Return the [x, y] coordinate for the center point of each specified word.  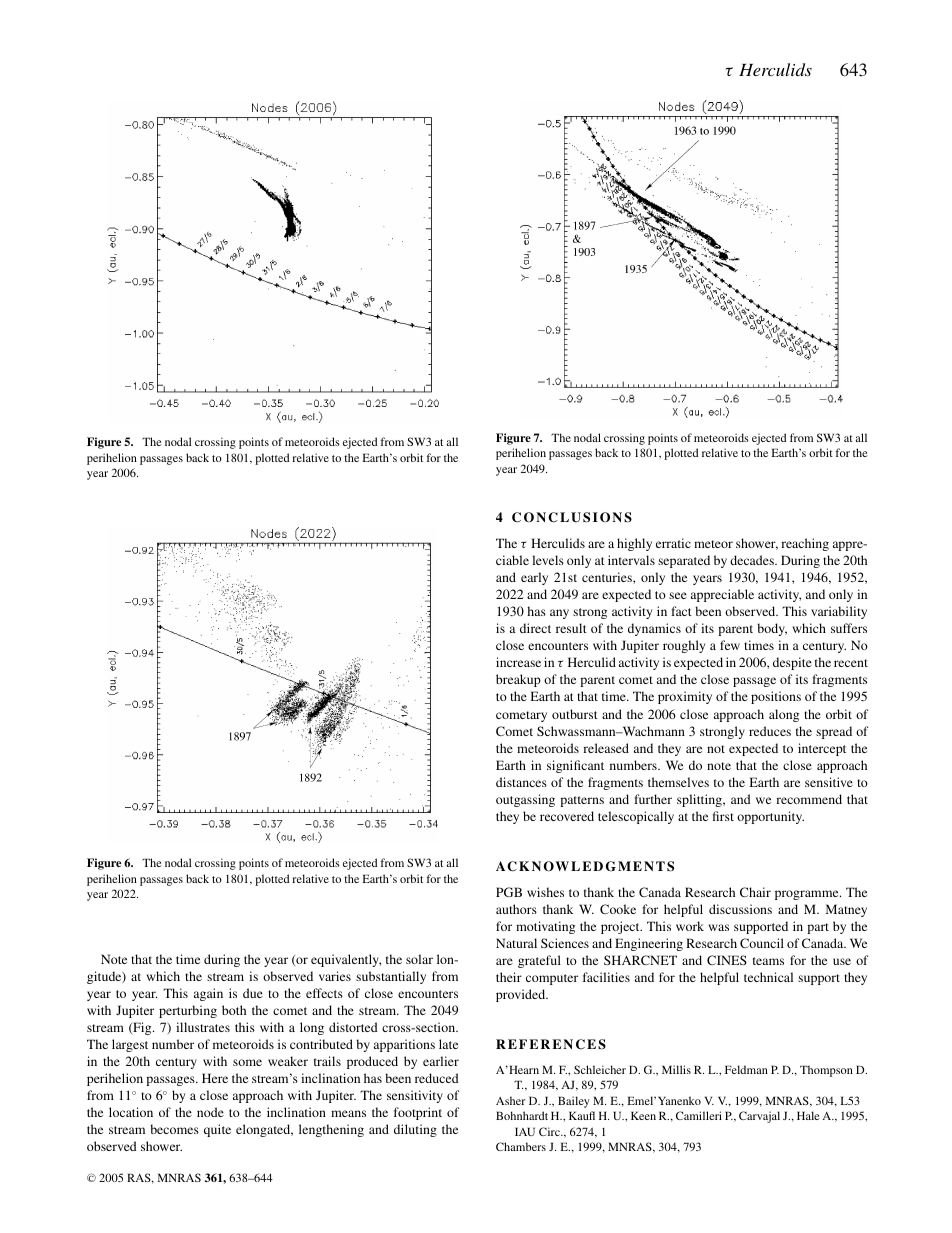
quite [217, 1130]
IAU [525, 1131]
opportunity [770, 817]
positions [776, 697]
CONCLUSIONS [572, 517]
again [208, 994]
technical [768, 977]
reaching [805, 544]
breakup [518, 680]
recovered [567, 816]
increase [518, 662]
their [509, 977]
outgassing [525, 800]
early [534, 578]
